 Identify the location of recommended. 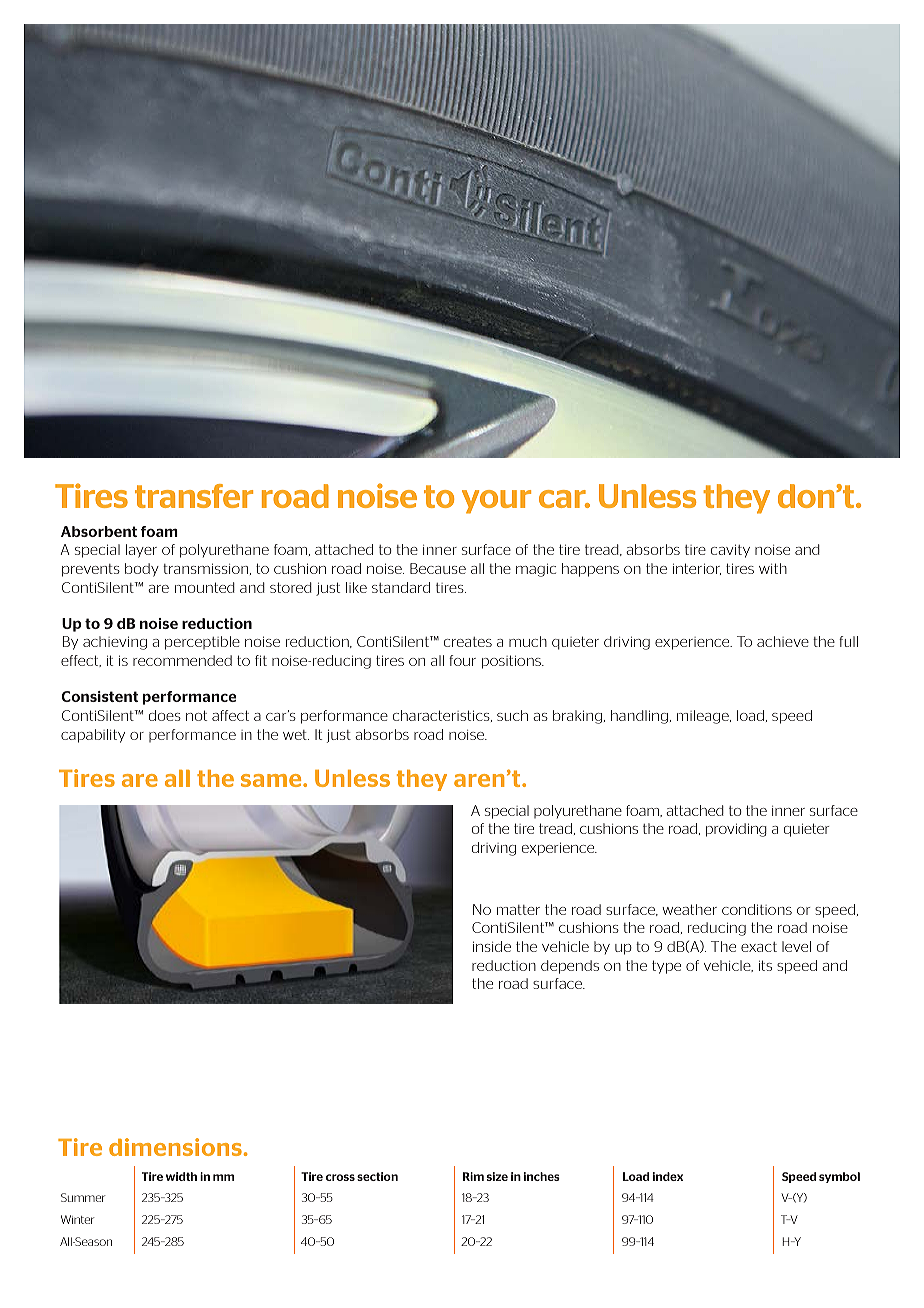
(182, 660).
